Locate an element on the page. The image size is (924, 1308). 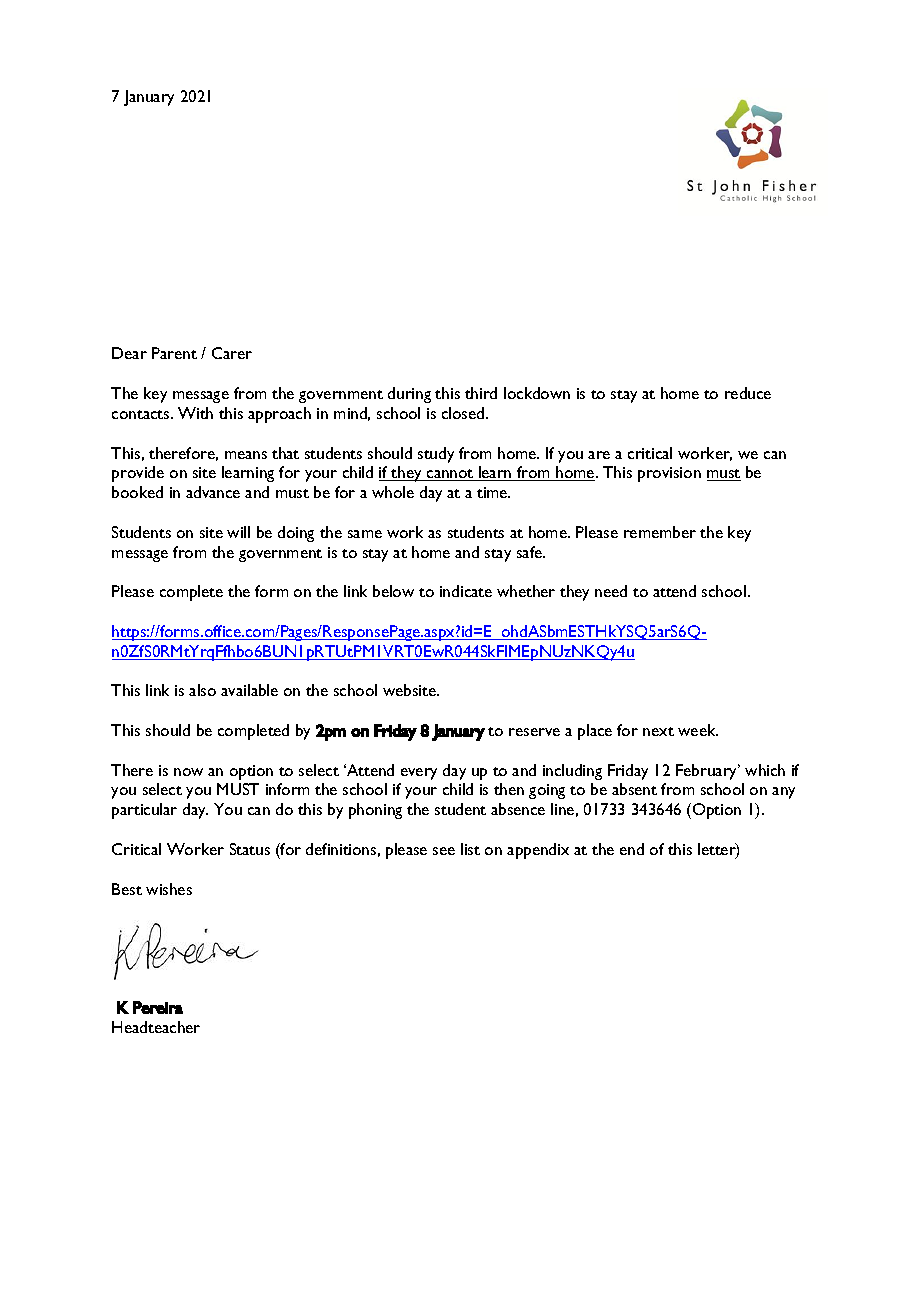
Carer is located at coordinates (232, 353).
